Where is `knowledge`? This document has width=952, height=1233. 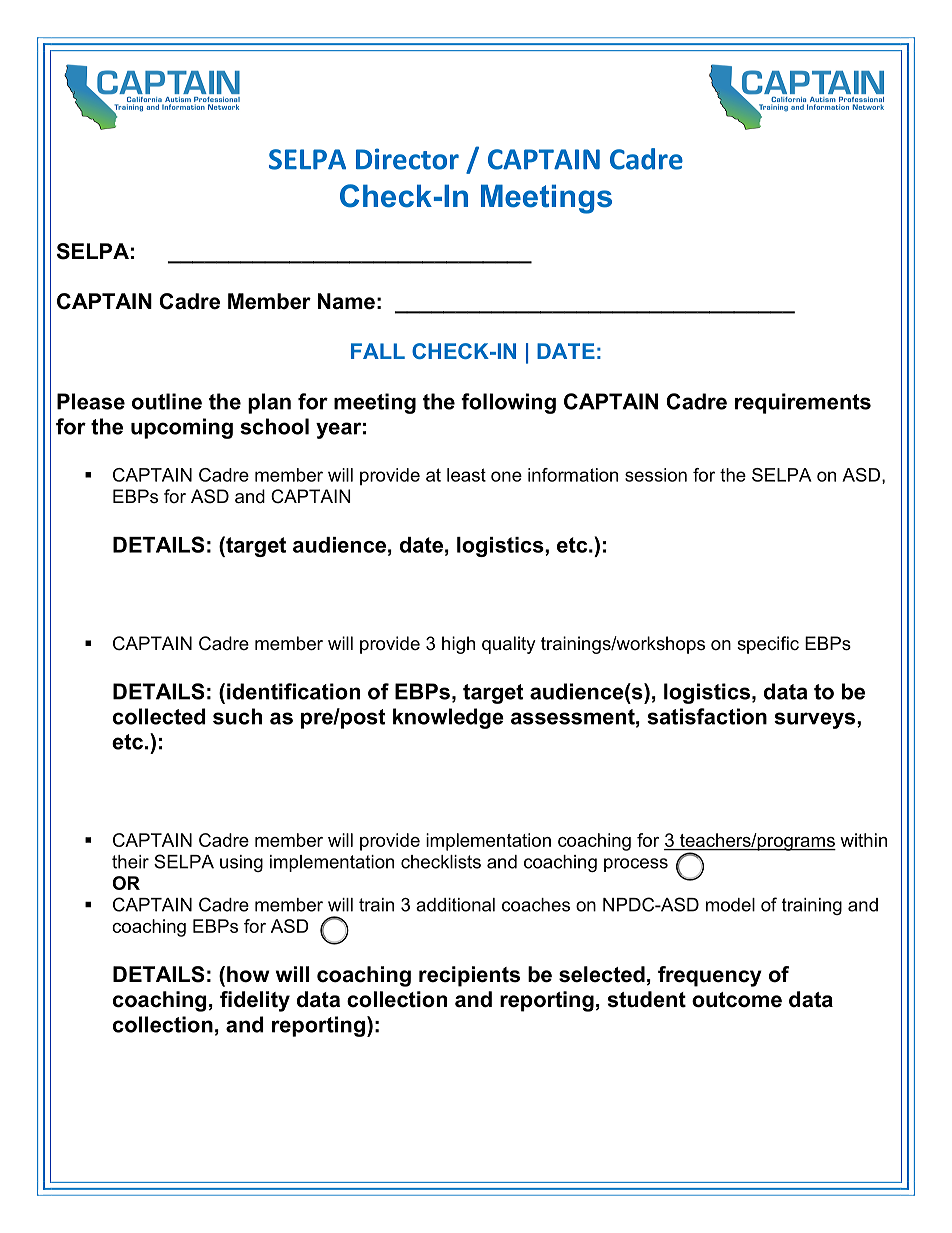 knowledge is located at coordinates (448, 718).
